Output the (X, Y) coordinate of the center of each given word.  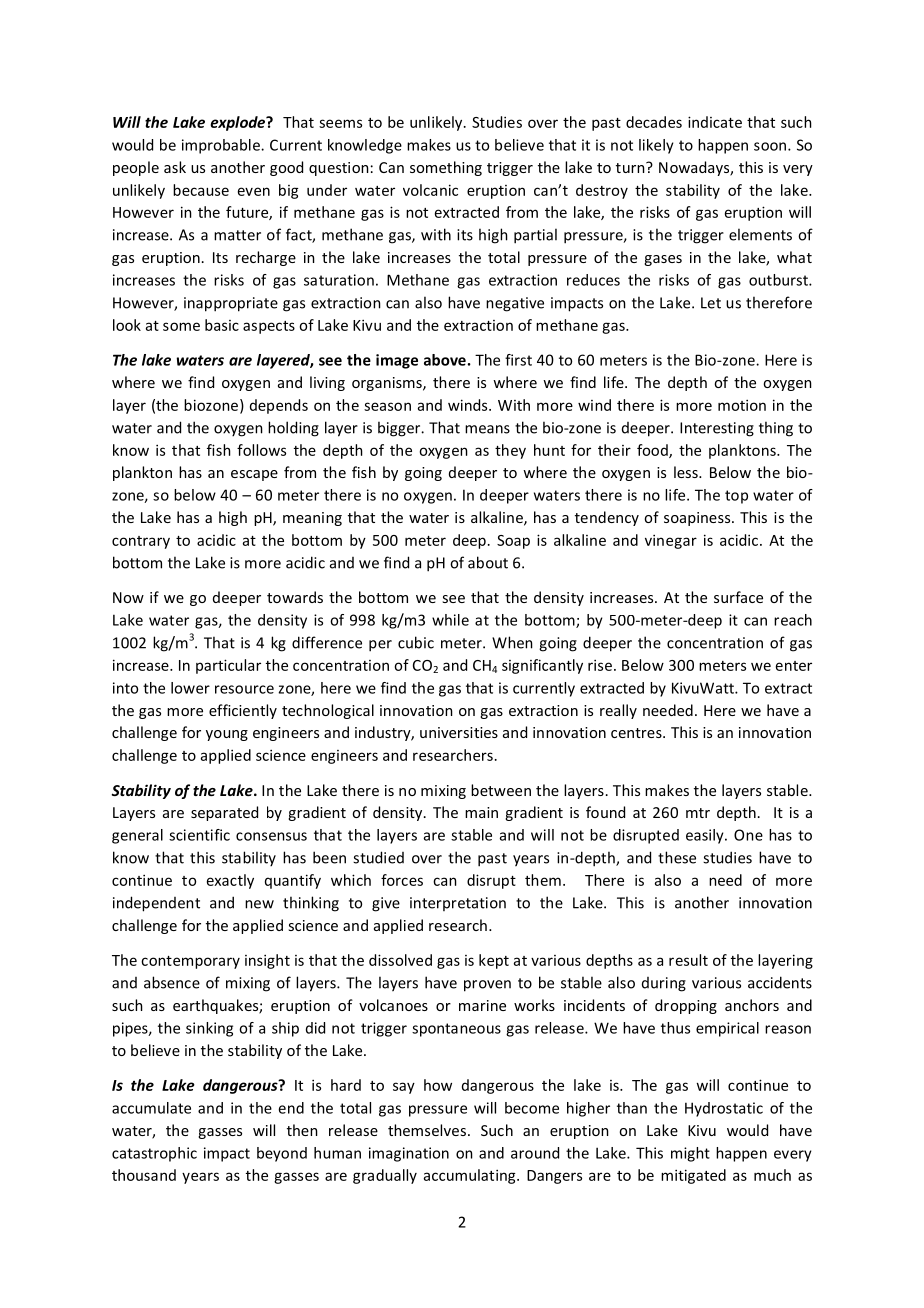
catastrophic (154, 1154)
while (450, 620)
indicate (715, 122)
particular (228, 666)
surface (738, 597)
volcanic (430, 190)
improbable (222, 146)
